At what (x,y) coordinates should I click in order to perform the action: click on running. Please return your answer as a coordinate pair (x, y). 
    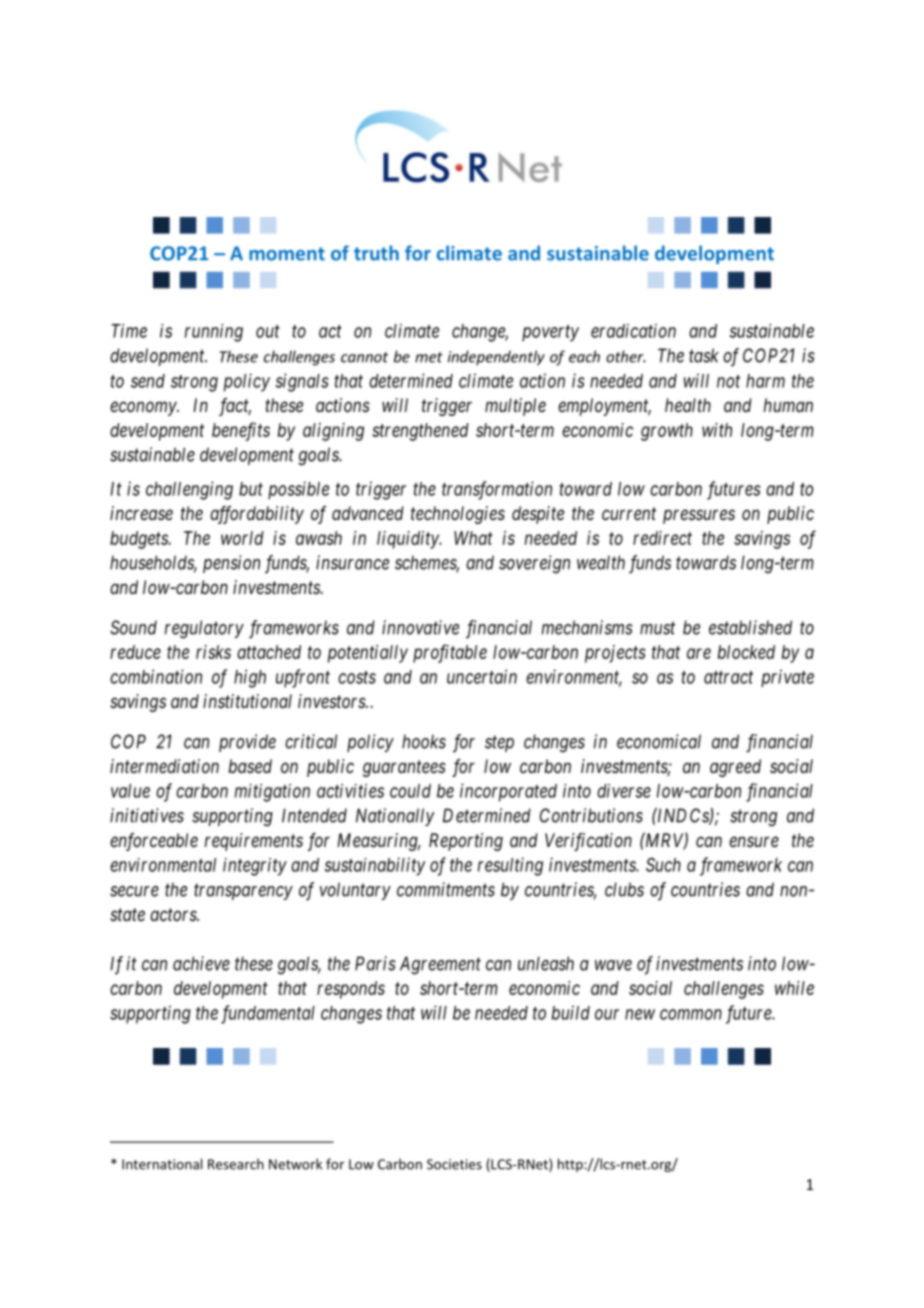
    Looking at the image, I should click on (214, 333).
